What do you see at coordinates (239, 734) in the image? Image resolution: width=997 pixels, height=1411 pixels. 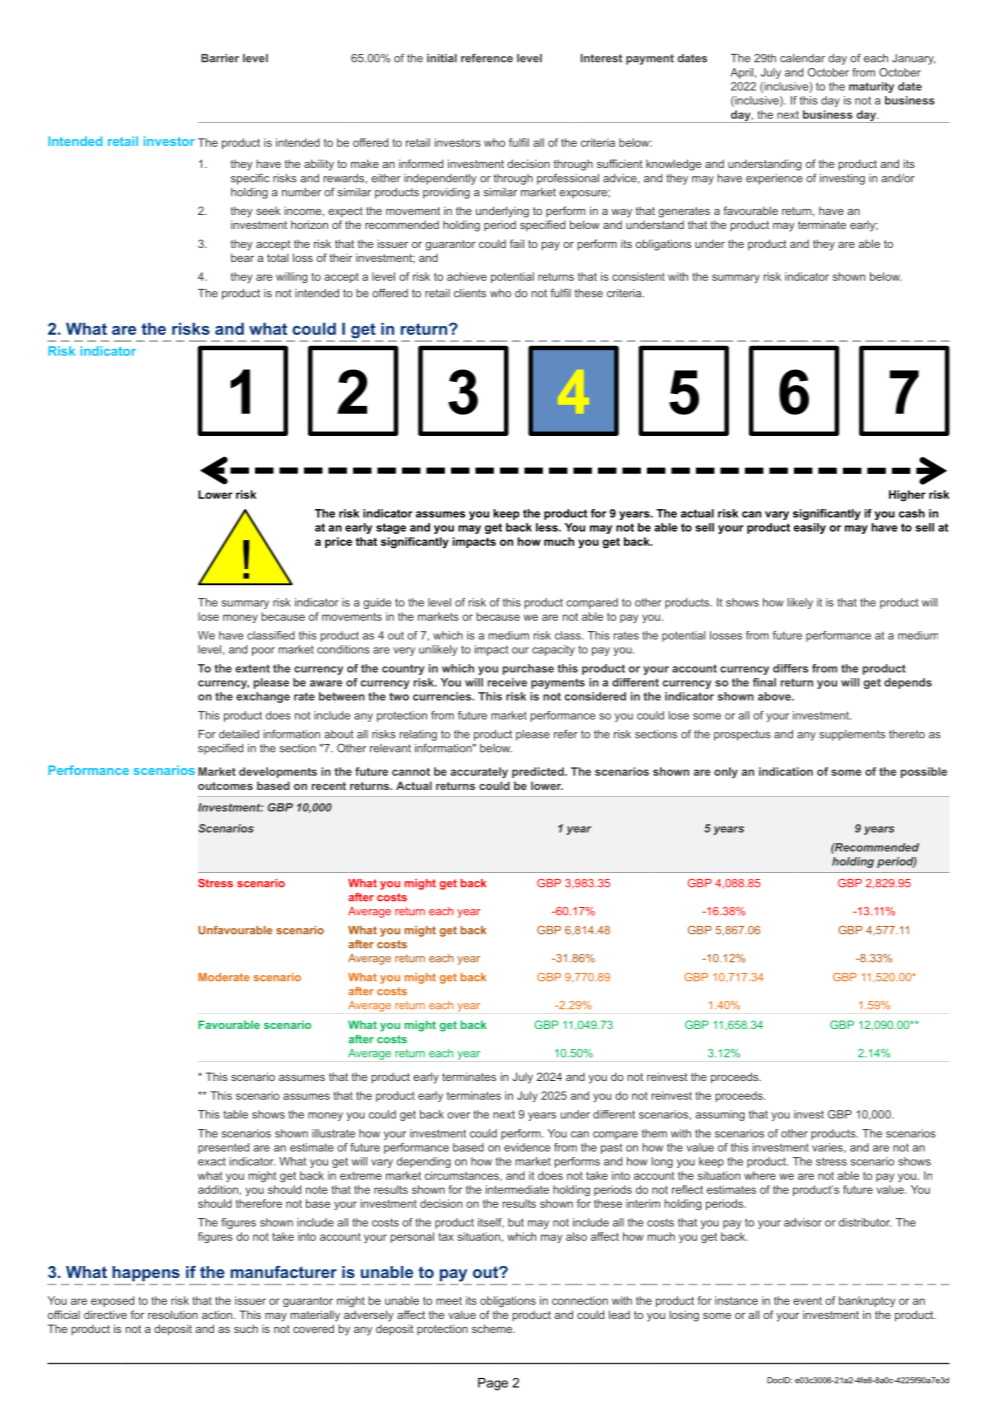 I see `detailed` at bounding box center [239, 734].
